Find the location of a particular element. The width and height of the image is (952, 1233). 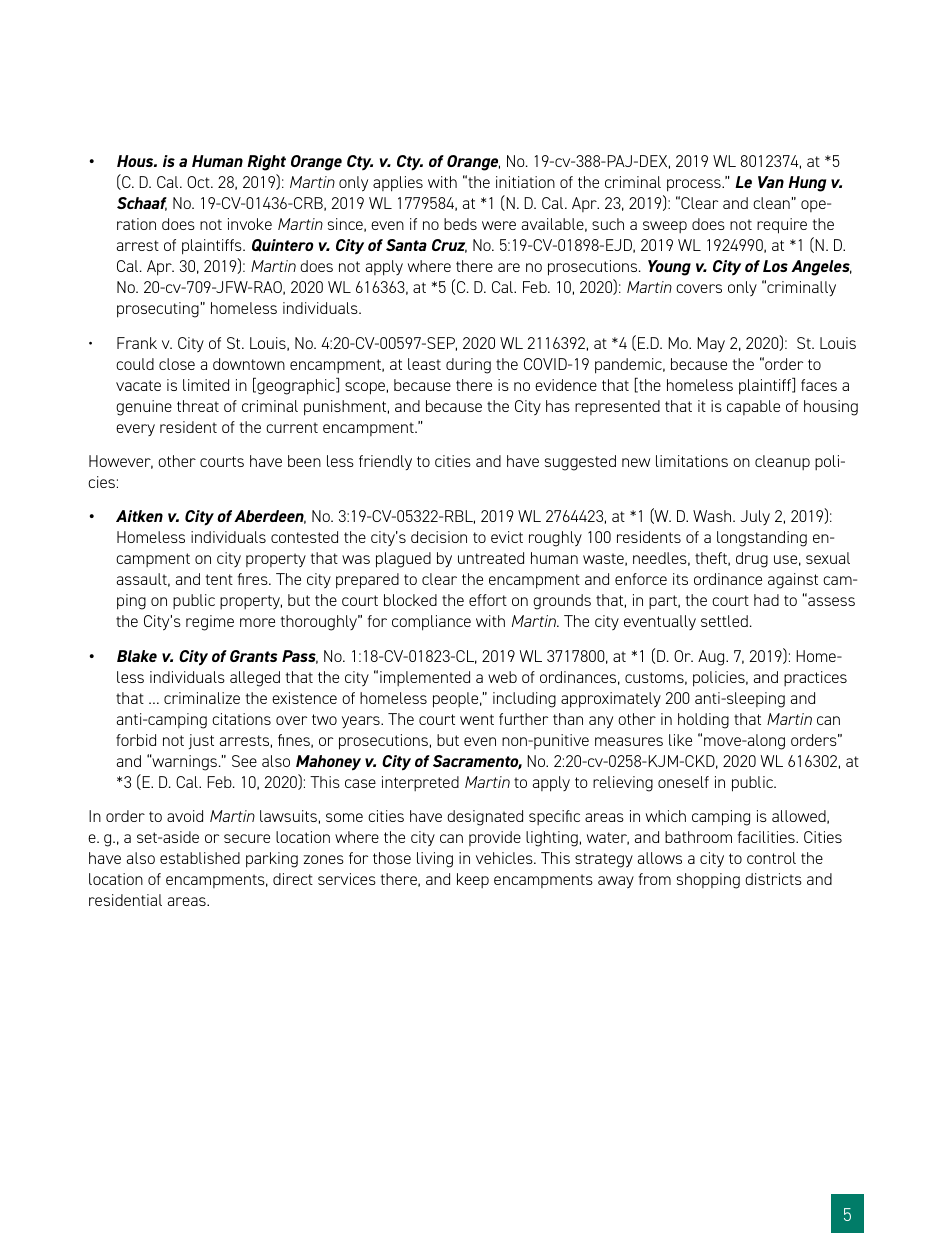

established is located at coordinates (200, 858).
